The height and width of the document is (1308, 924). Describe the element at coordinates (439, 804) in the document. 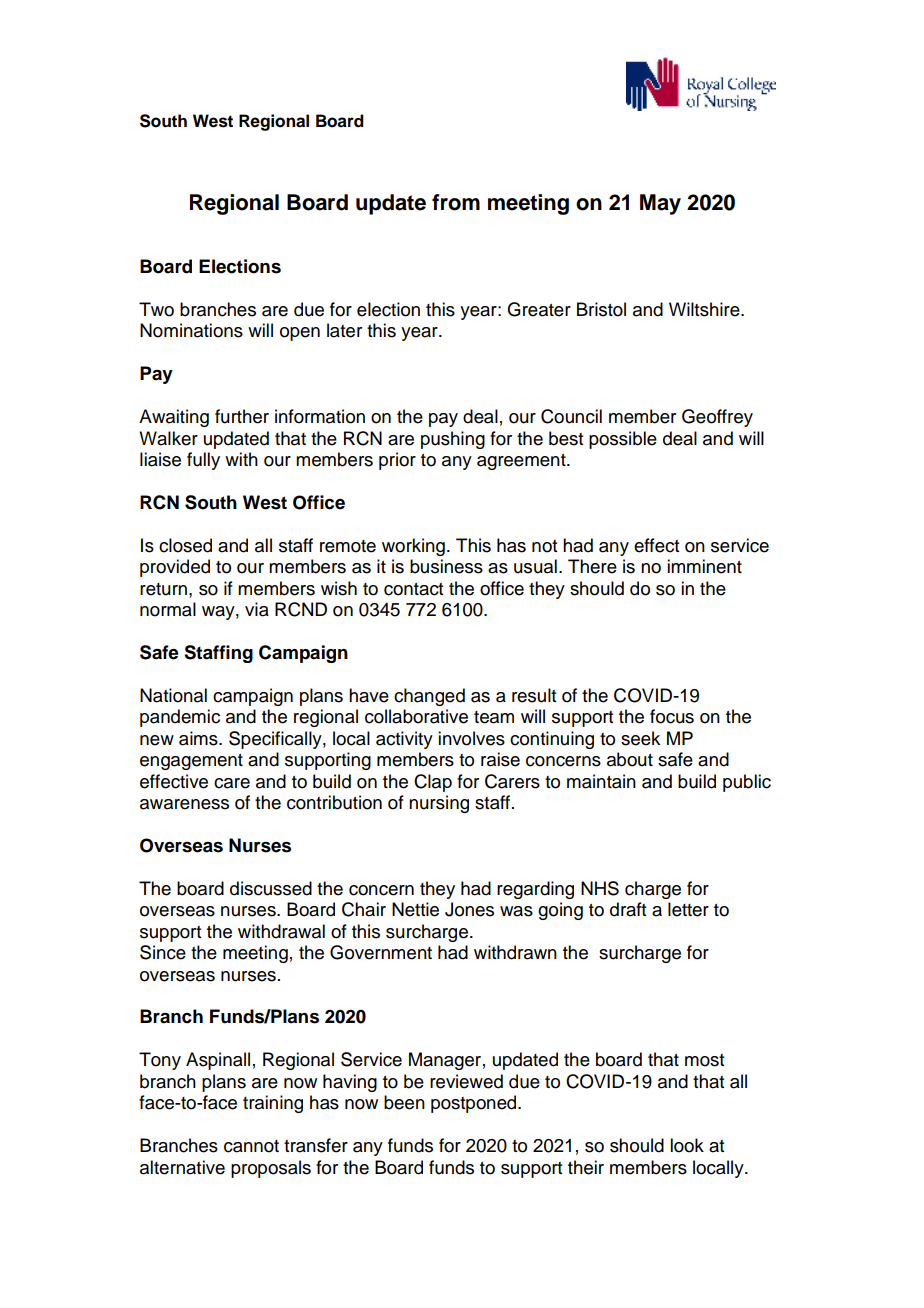

I see `nursing` at that location.
